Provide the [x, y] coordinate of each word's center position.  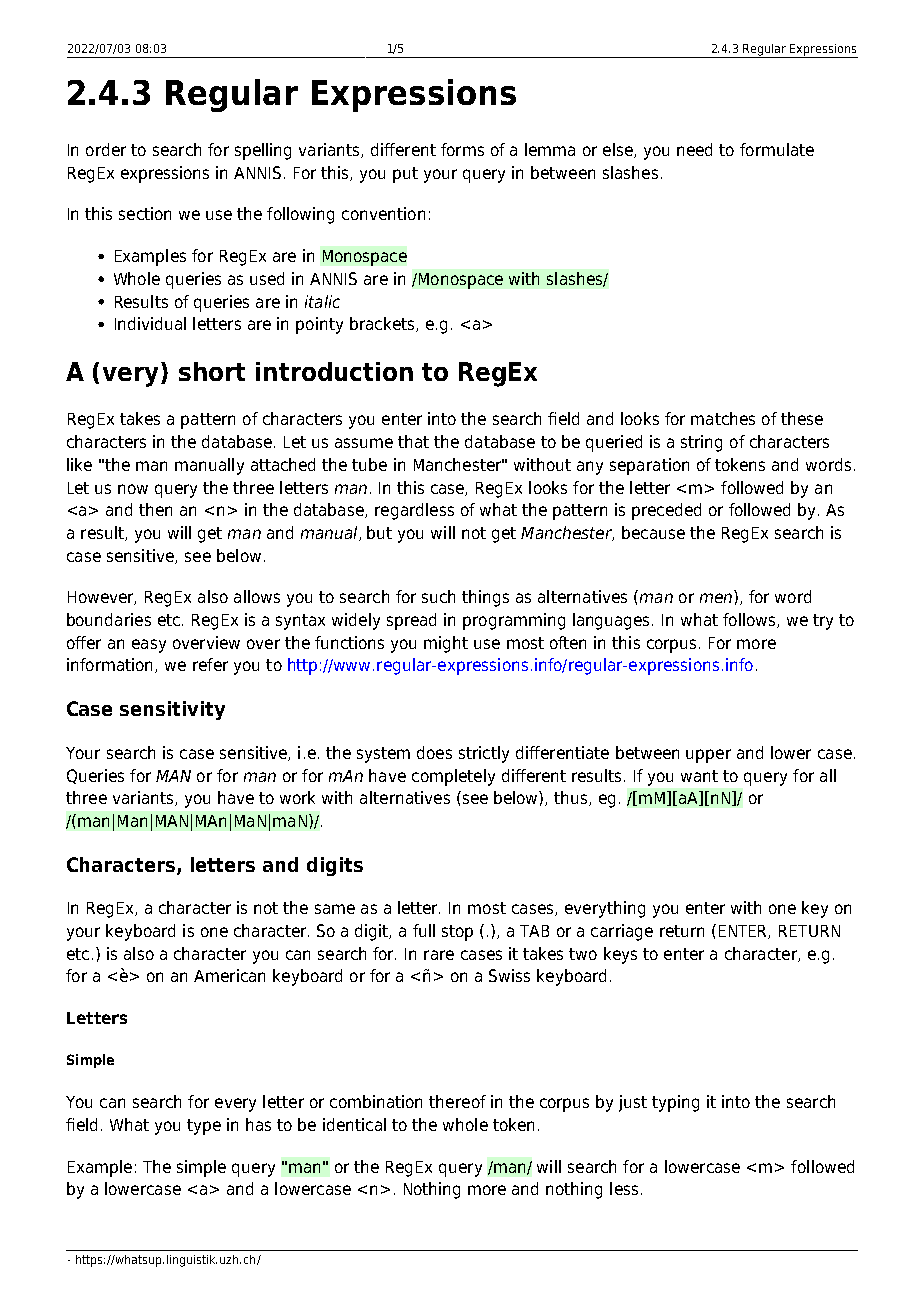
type [204, 1127]
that [413, 441]
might [446, 644]
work [297, 797]
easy [149, 646]
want [699, 776]
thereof [457, 1101]
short [212, 371]
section [145, 213]
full [424, 930]
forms [462, 149]
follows [750, 620]
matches [723, 418]
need [694, 149]
